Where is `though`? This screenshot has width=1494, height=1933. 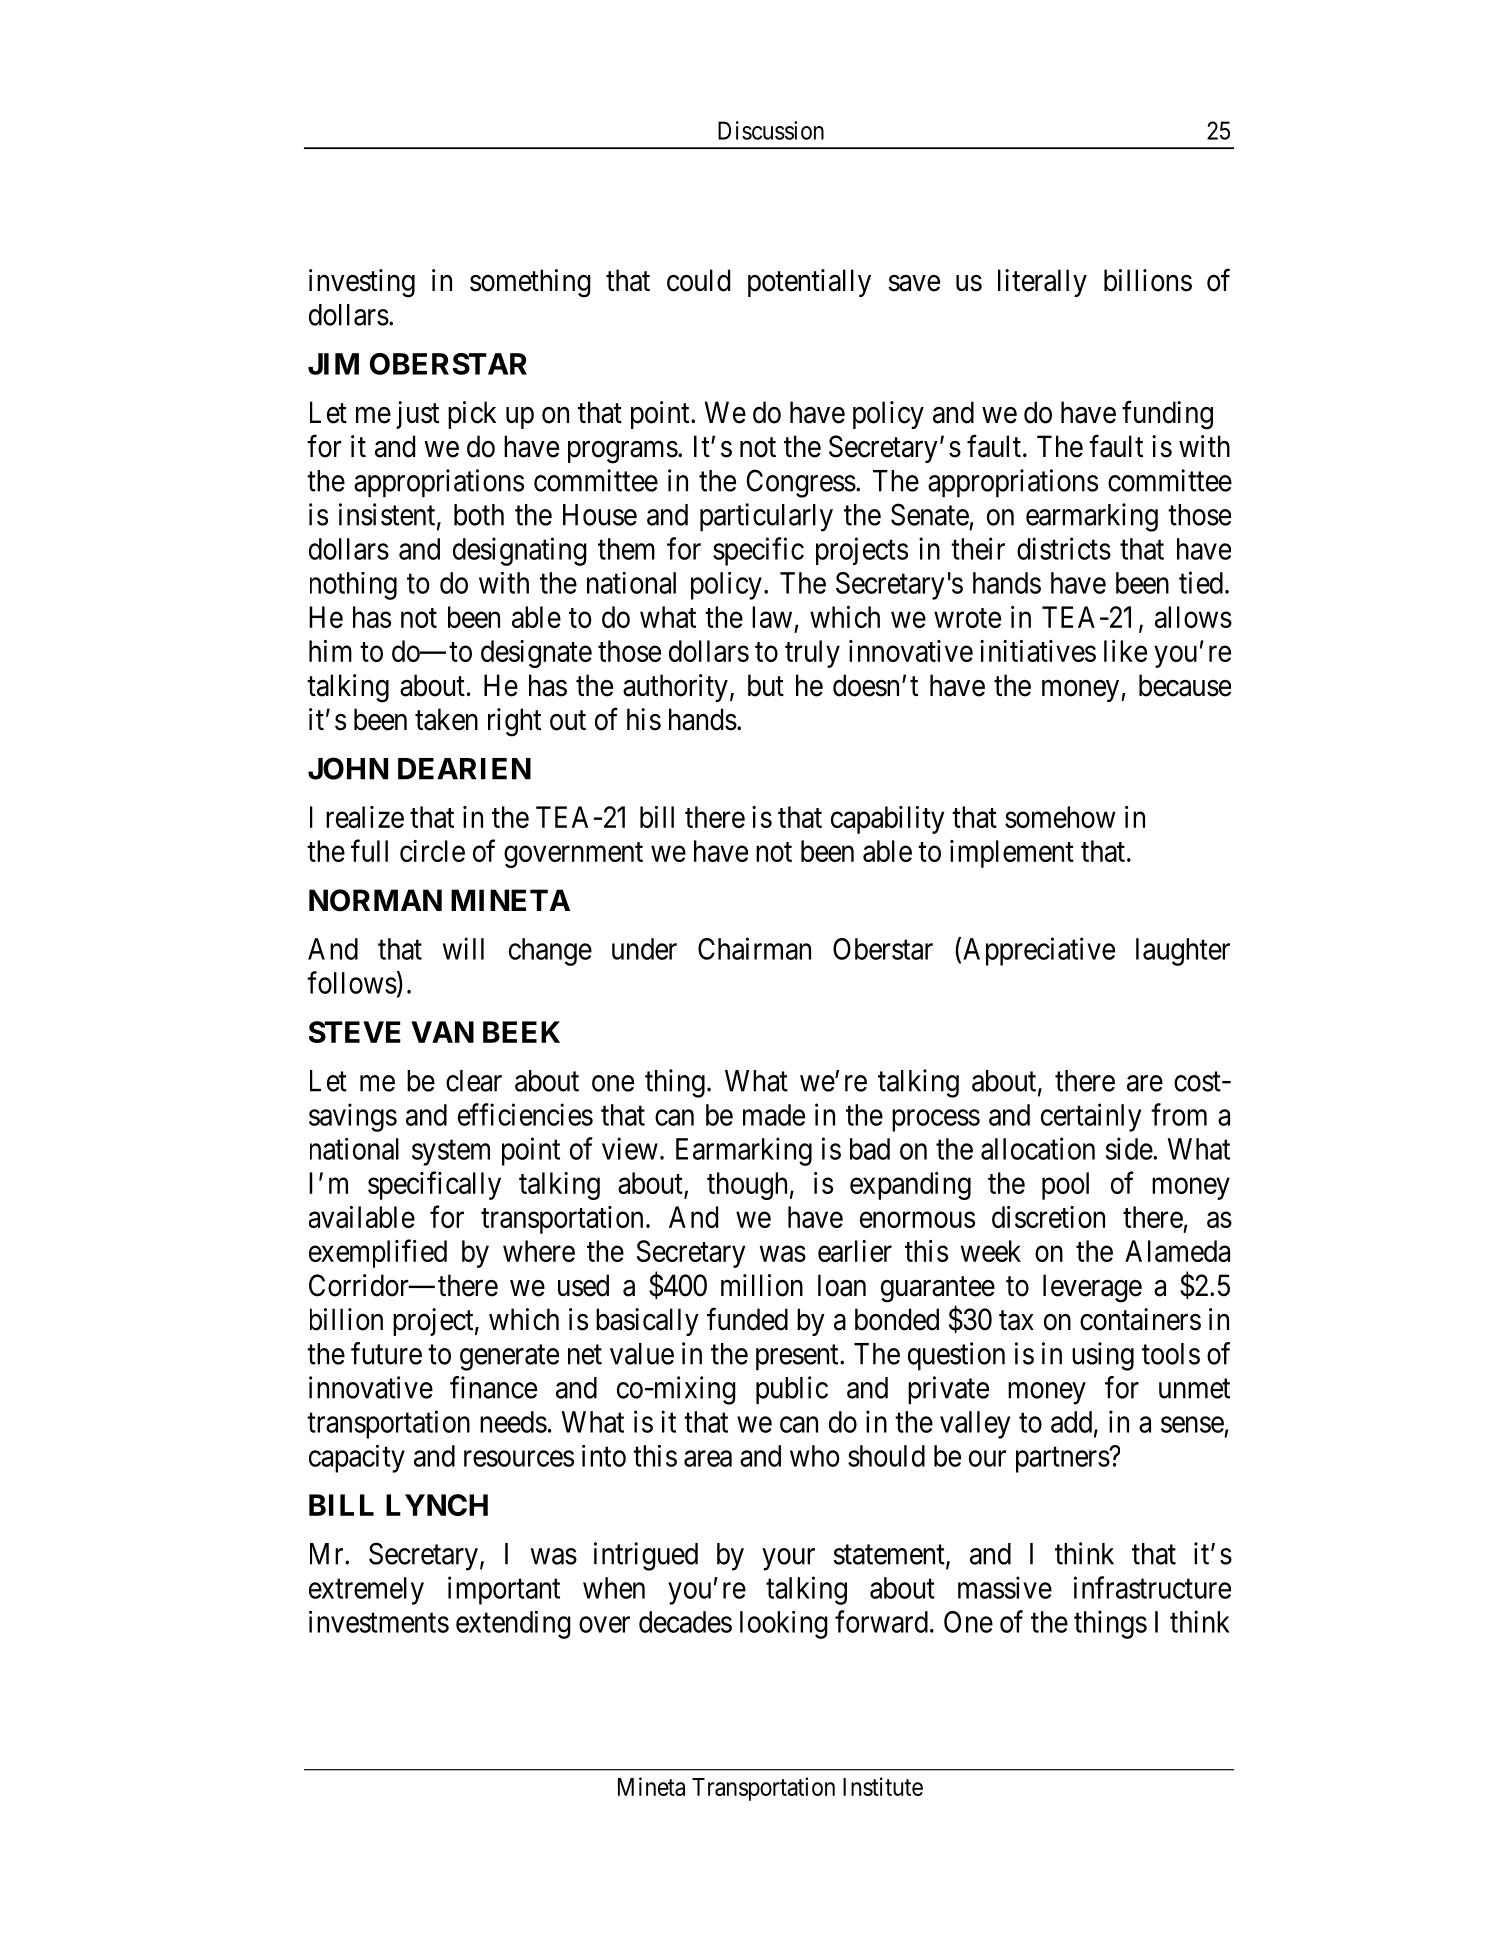 though is located at coordinates (747, 1186).
